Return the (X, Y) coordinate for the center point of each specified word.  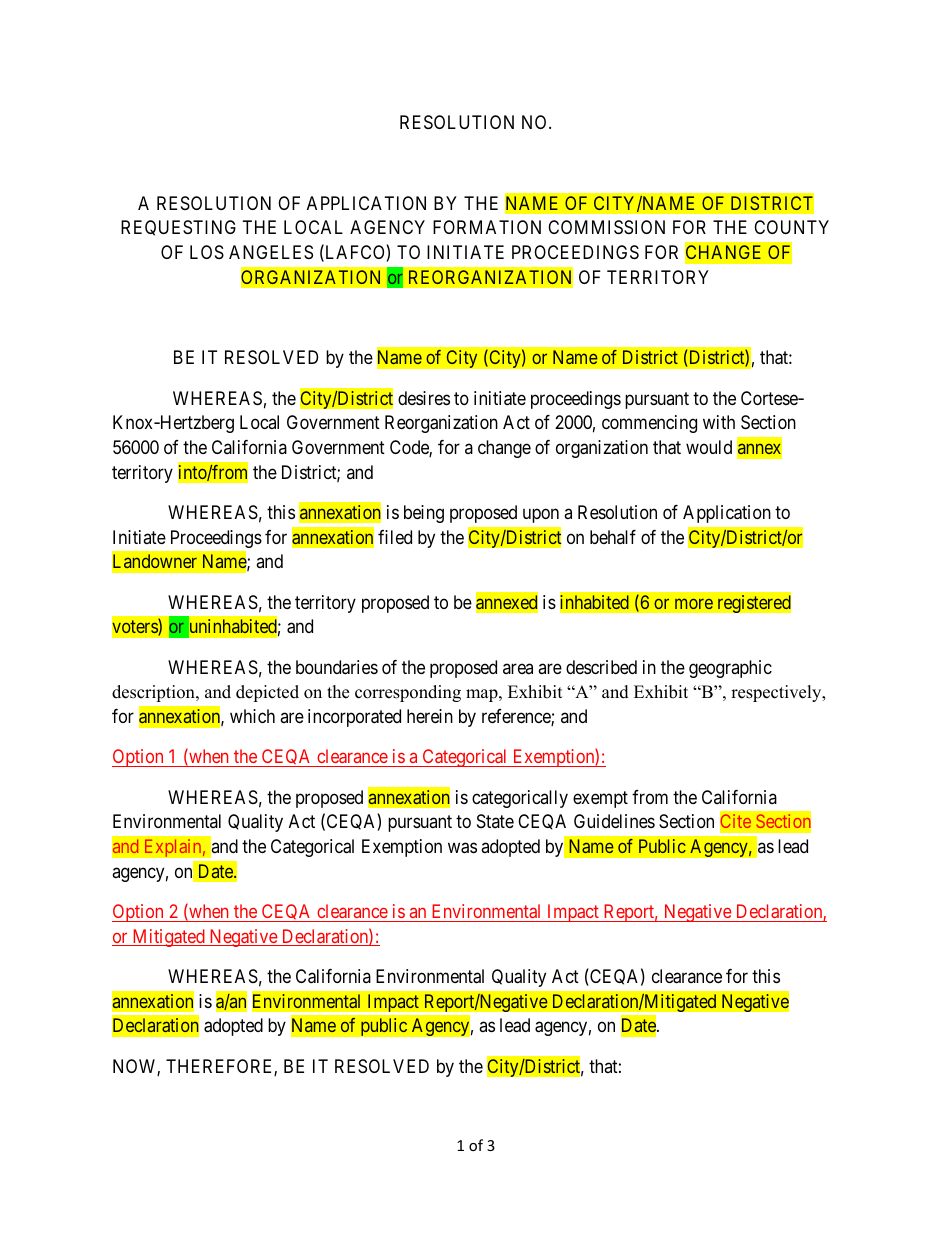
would (709, 447)
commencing (649, 424)
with (719, 422)
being (424, 514)
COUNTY (791, 227)
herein (430, 716)
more (694, 603)
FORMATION (487, 227)
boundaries (337, 667)
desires (424, 398)
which (252, 716)
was (462, 848)
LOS (207, 252)
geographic (730, 669)
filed (395, 537)
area (518, 668)
